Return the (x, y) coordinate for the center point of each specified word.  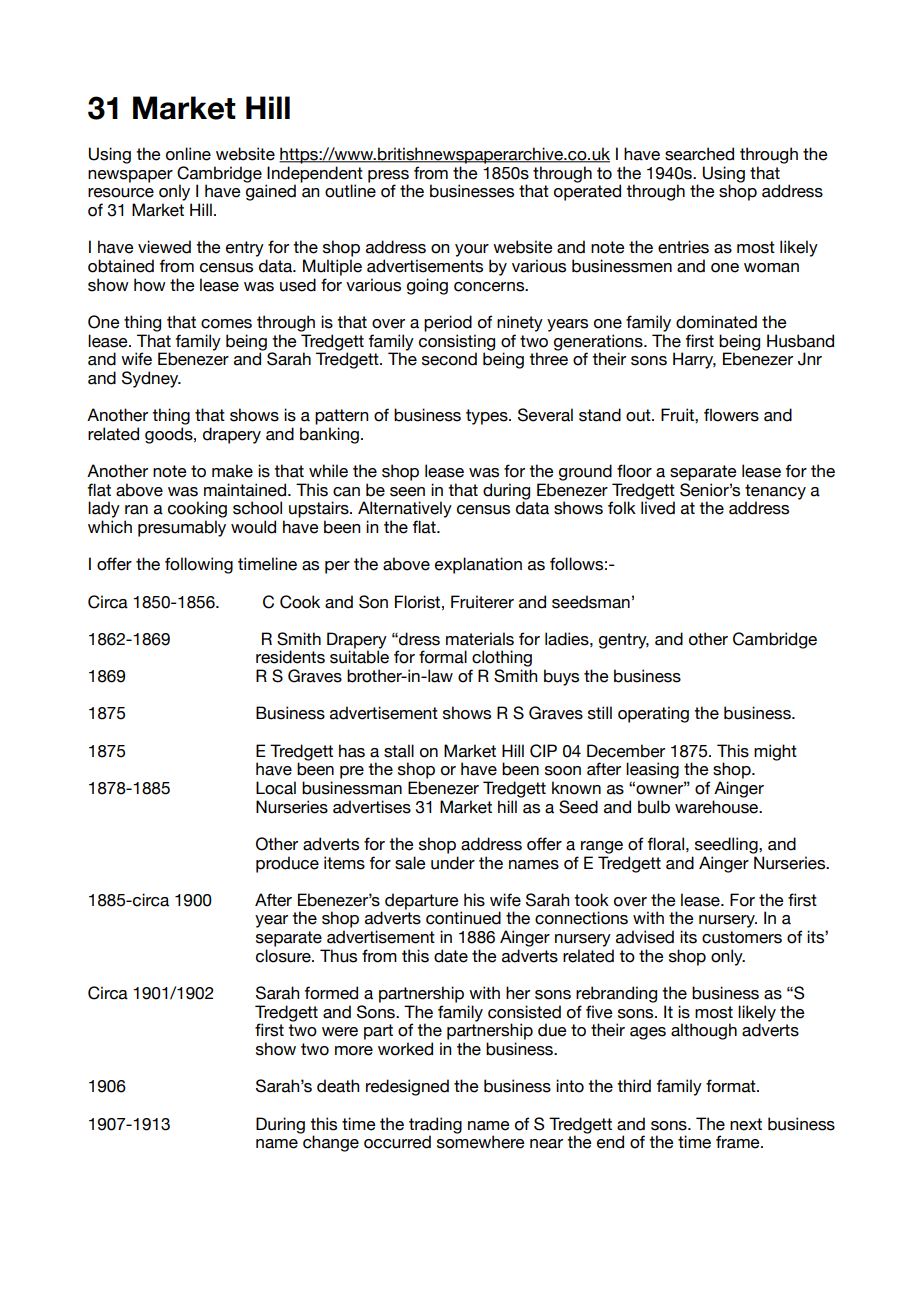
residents (290, 657)
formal (443, 657)
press (388, 177)
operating (653, 714)
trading (435, 1126)
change (331, 1143)
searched (699, 154)
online (188, 154)
